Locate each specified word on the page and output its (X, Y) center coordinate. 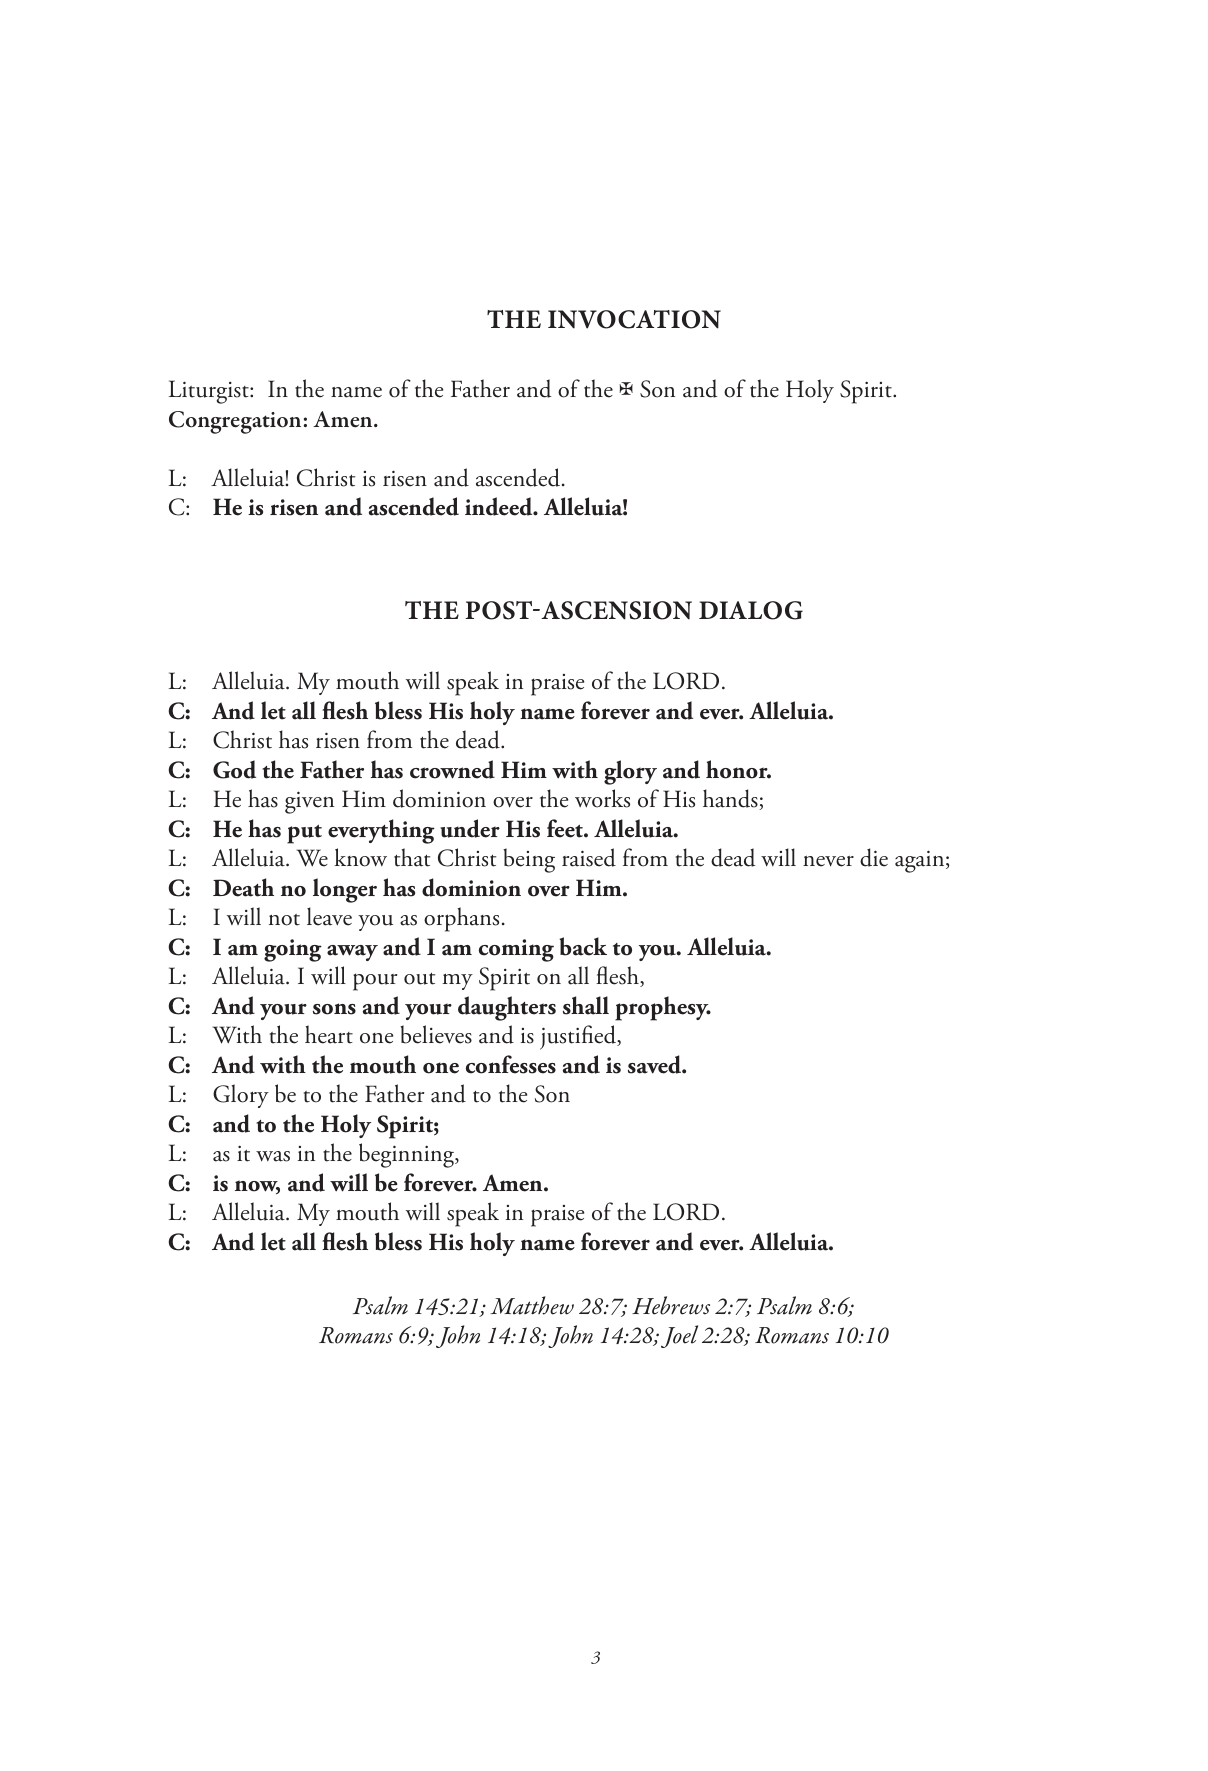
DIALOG (751, 610)
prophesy (663, 1008)
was (273, 1156)
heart (329, 1034)
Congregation (235, 422)
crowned (452, 769)
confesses (511, 1064)
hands (731, 799)
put (304, 834)
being (529, 860)
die (874, 857)
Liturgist (210, 392)
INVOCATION (634, 319)
